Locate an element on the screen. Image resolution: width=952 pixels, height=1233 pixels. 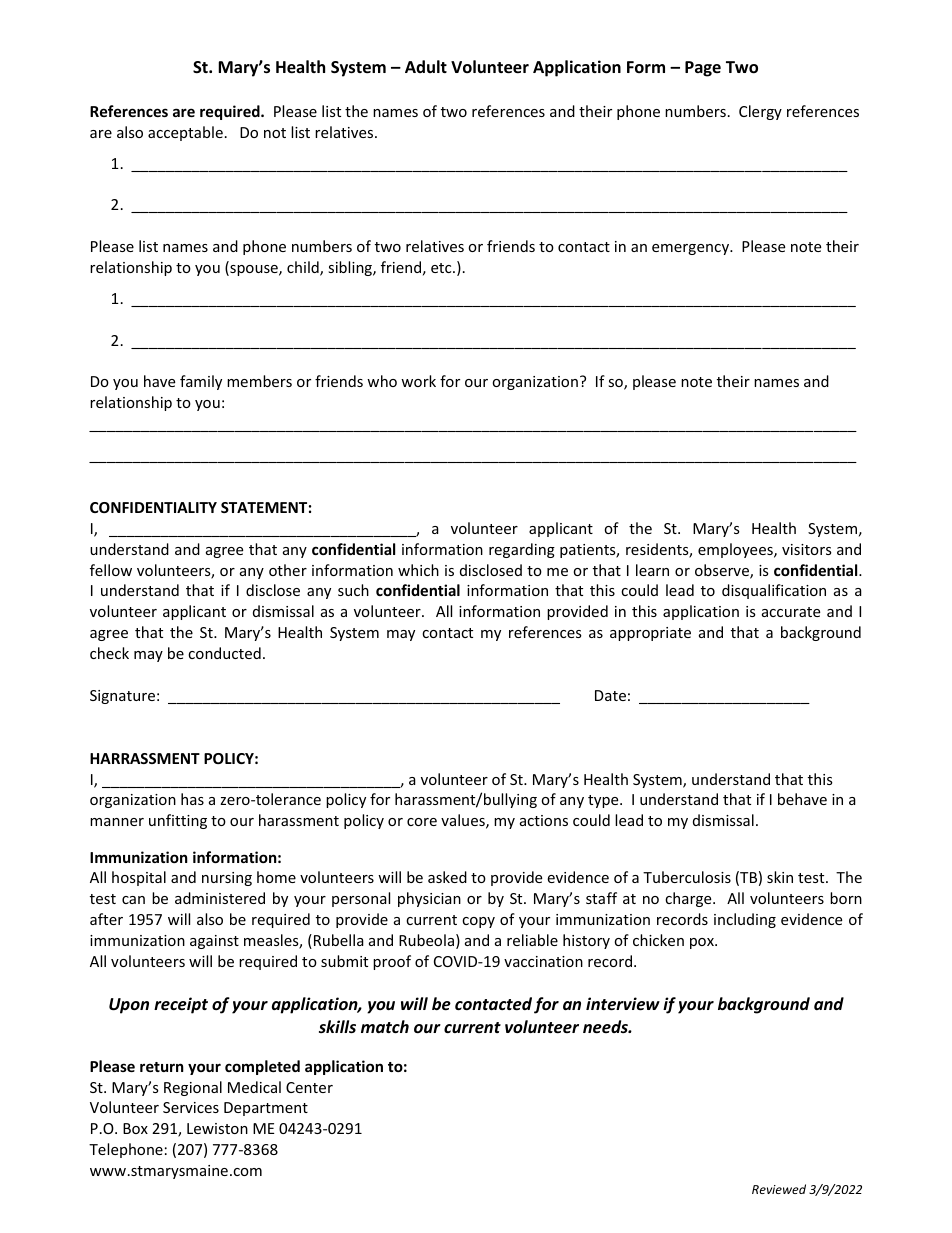
Services is located at coordinates (191, 1107).
